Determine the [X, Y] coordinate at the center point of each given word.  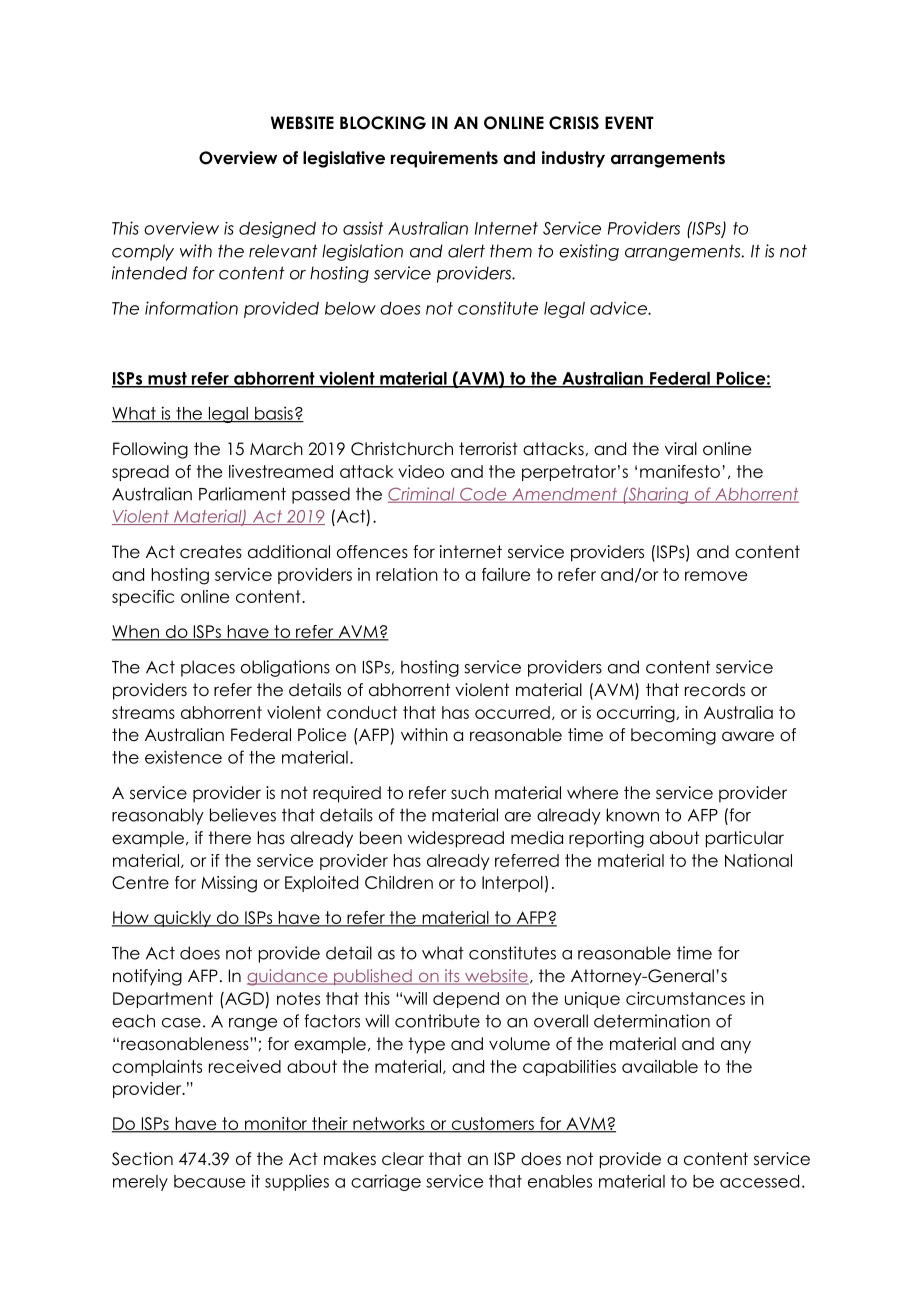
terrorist [488, 449]
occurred [512, 712]
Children [399, 882]
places [208, 668]
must [167, 379]
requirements [444, 159]
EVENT [629, 122]
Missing [229, 884]
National [758, 860]
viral [681, 448]
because [209, 1181]
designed [277, 229]
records [715, 690]
